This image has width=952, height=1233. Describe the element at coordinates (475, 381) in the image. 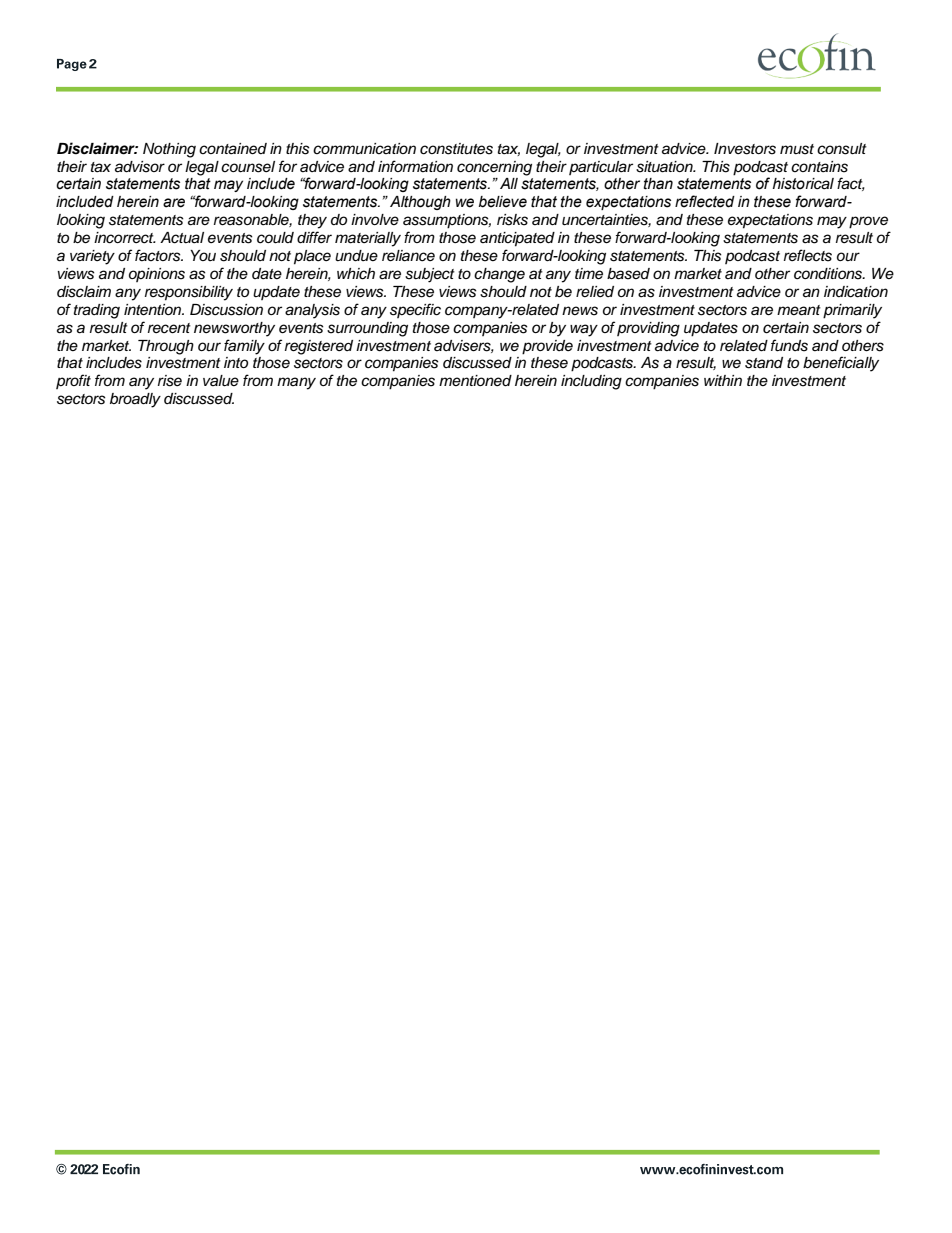

I see `mentioned` at that location.
